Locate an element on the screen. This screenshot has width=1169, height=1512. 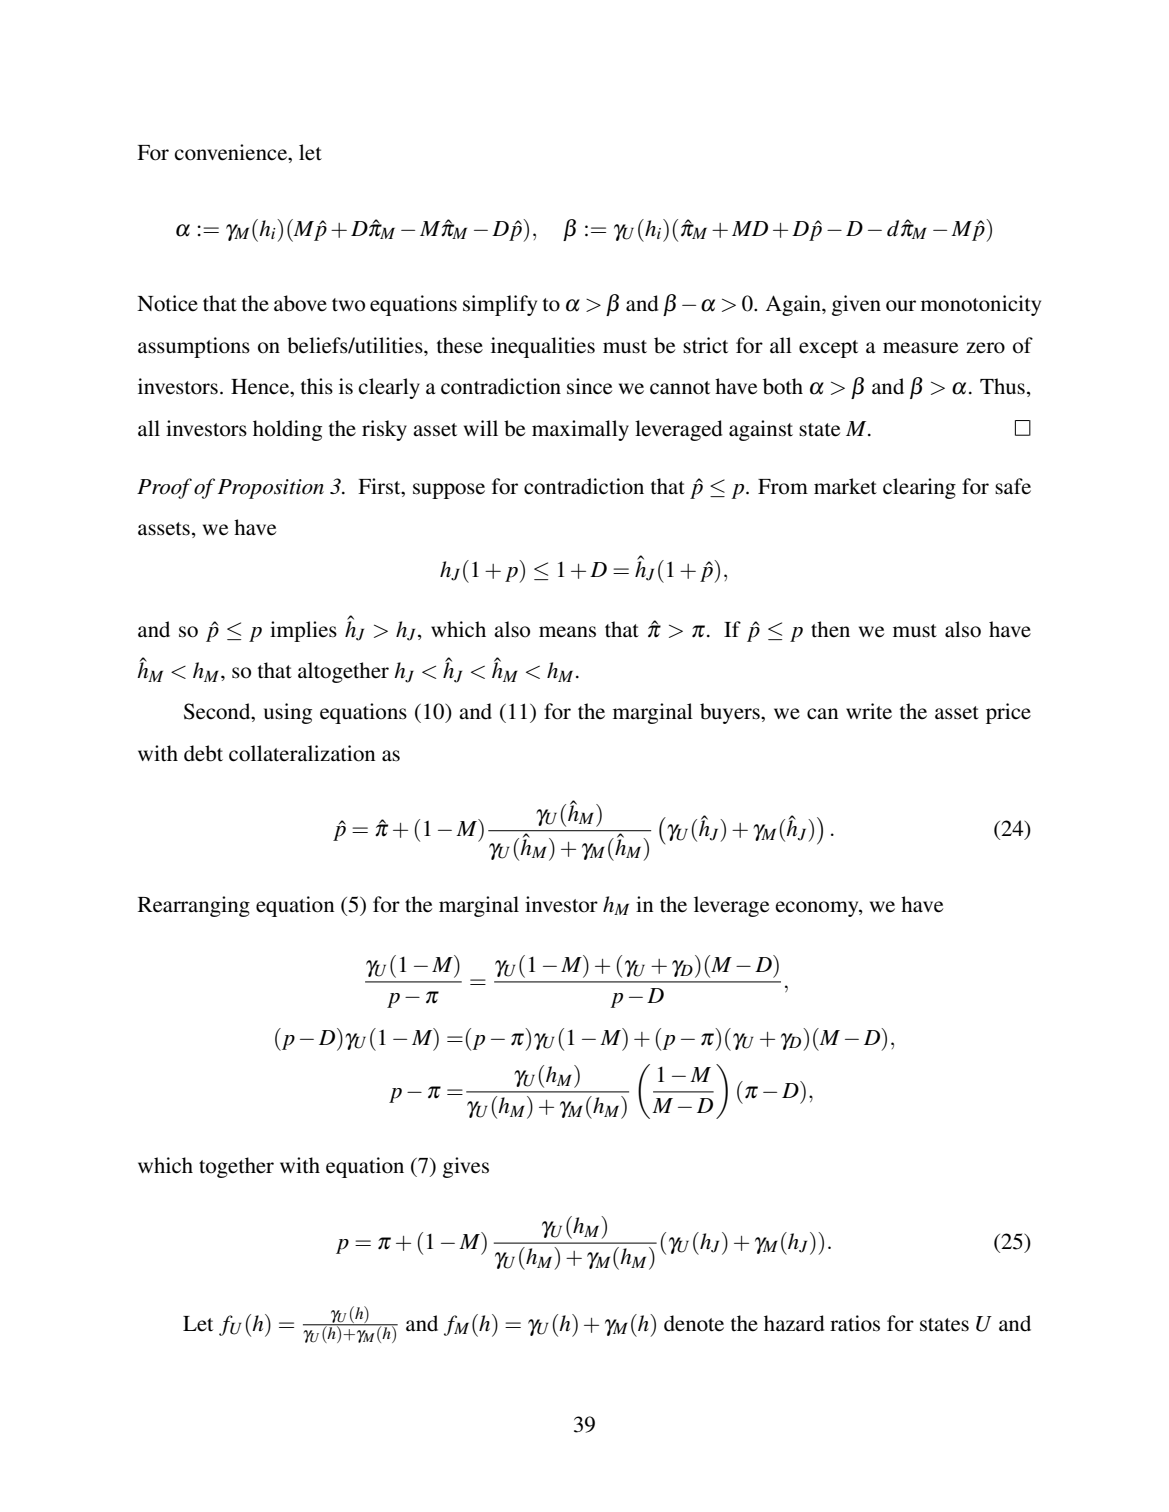
hazard is located at coordinates (794, 1323).
